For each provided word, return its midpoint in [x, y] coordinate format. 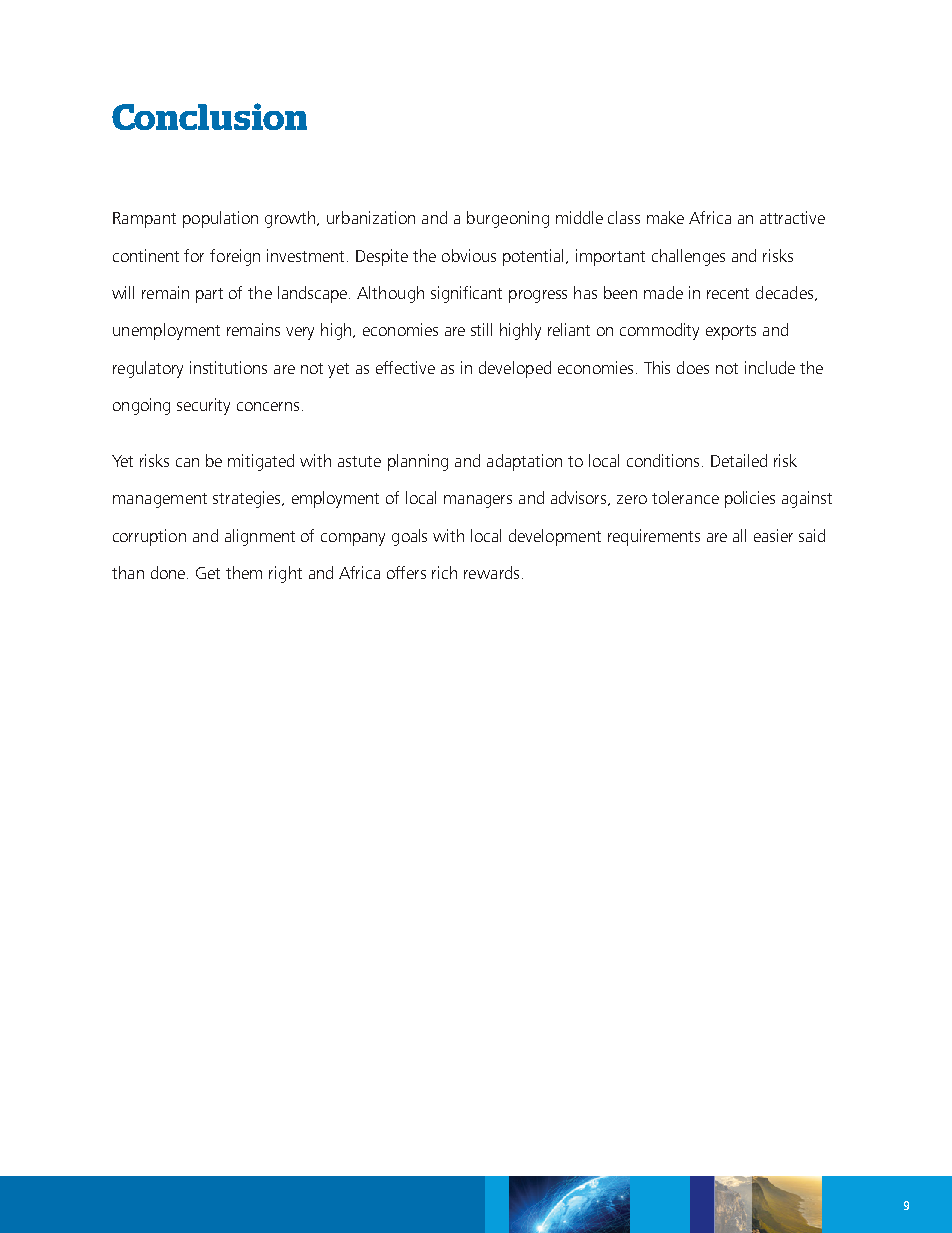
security [203, 406]
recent [728, 293]
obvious [469, 255]
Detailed [739, 460]
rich [444, 572]
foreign [235, 257]
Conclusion [209, 116]
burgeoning [508, 219]
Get [208, 573]
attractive [792, 217]
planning [418, 462]
